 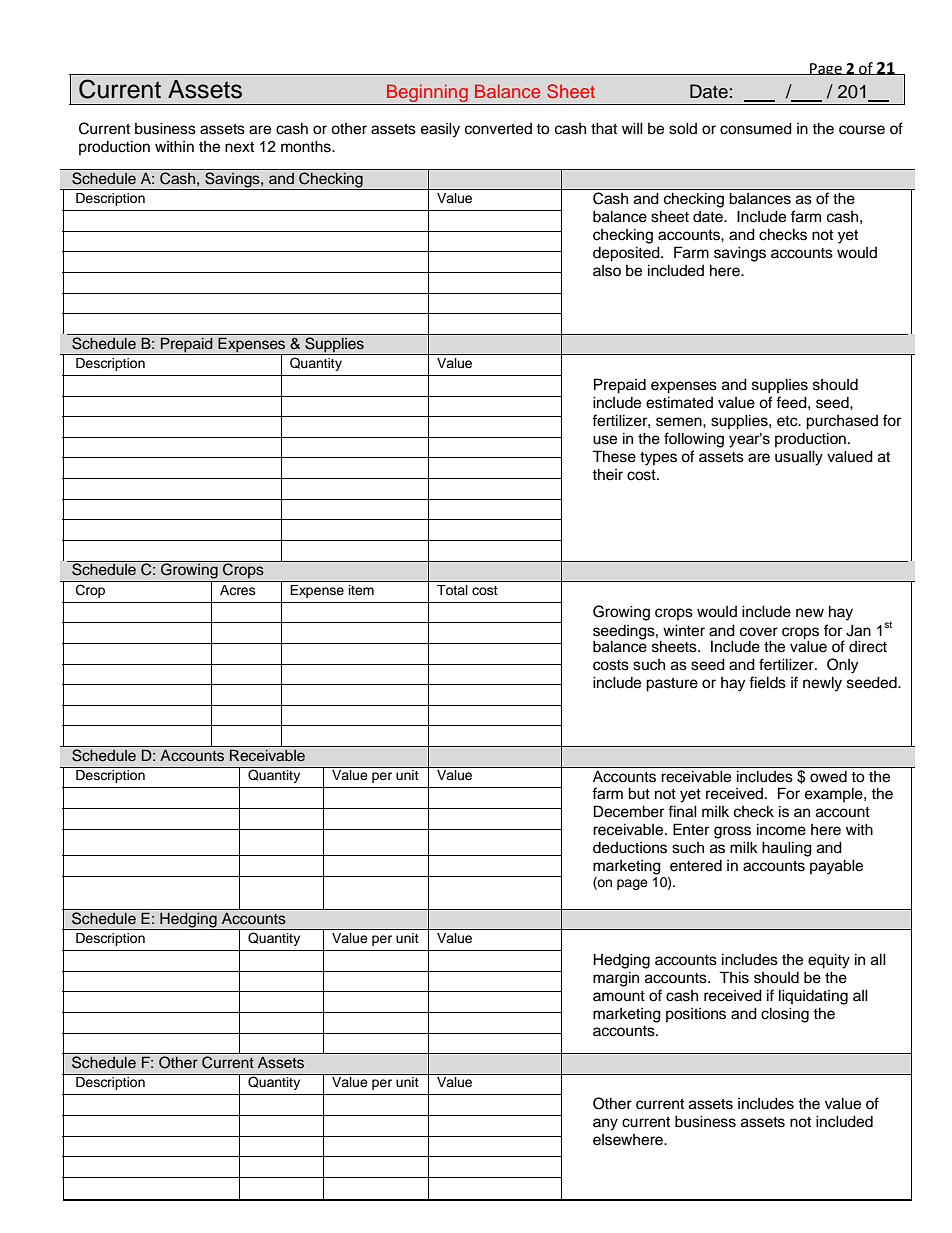 I want to click on months, so click(x=307, y=146).
